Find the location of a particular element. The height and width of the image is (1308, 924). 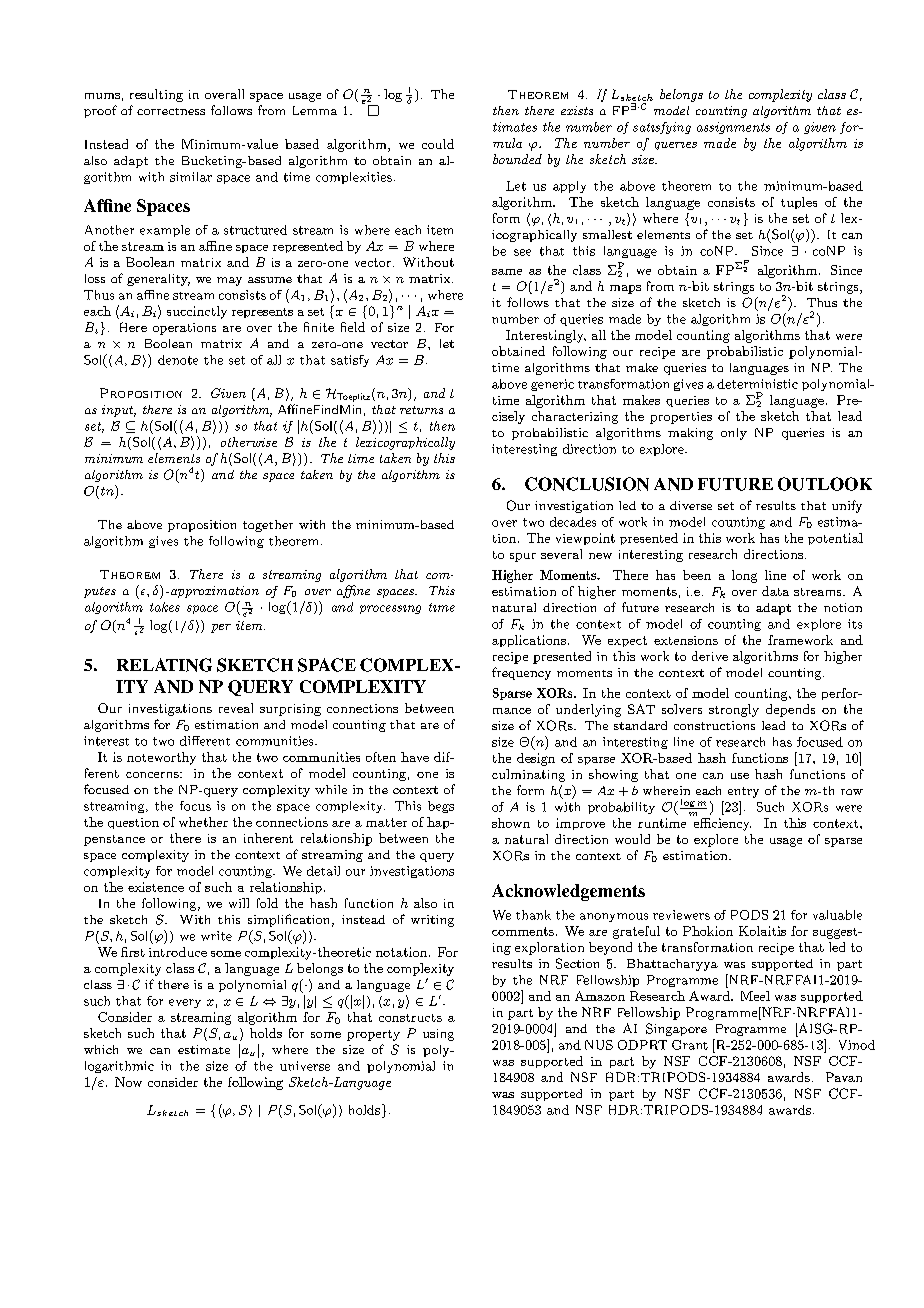

using is located at coordinates (438, 1035).
